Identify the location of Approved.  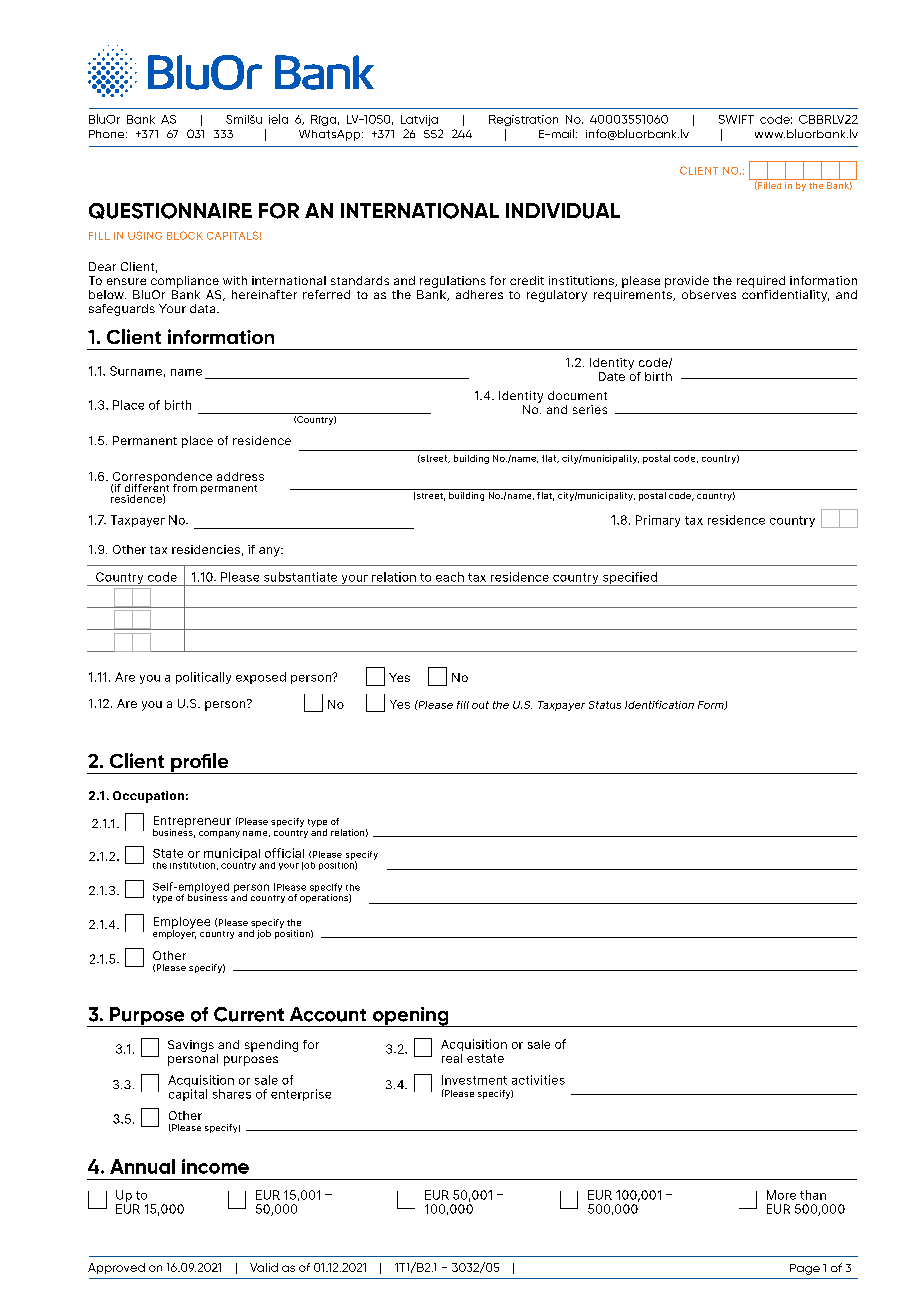
(116, 1268).
